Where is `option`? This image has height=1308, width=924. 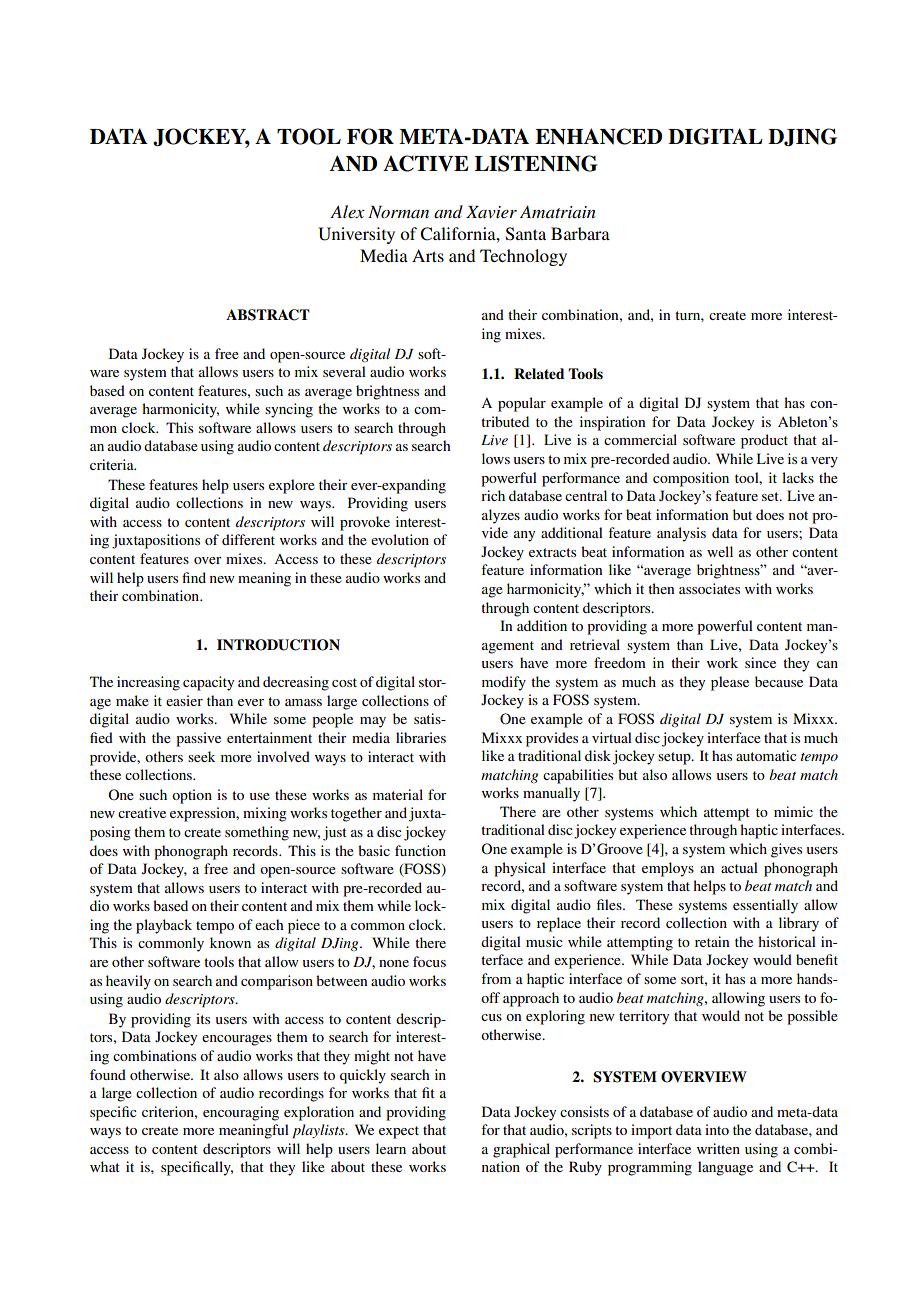
option is located at coordinates (192, 796).
